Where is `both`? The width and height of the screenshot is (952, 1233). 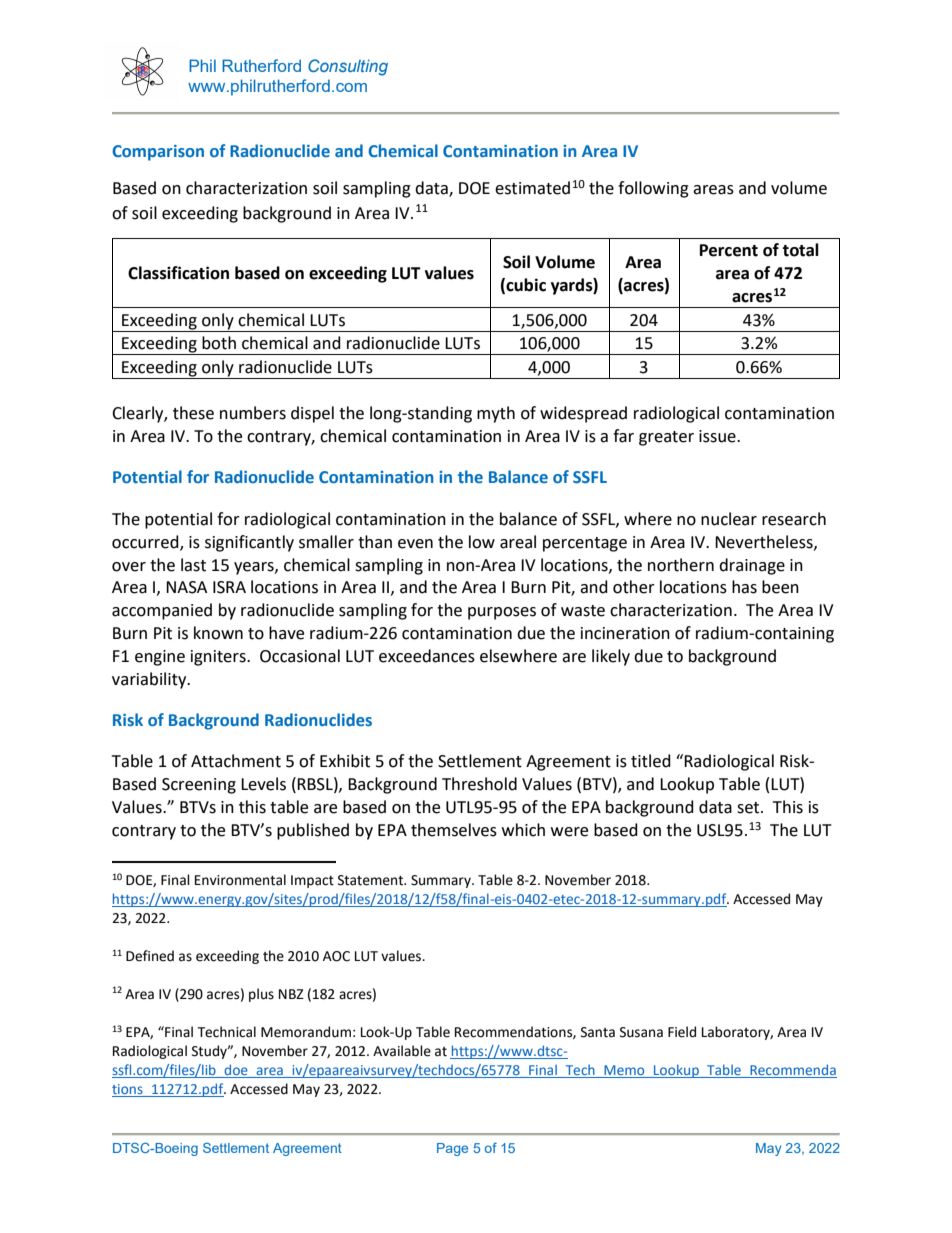
both is located at coordinates (219, 343).
